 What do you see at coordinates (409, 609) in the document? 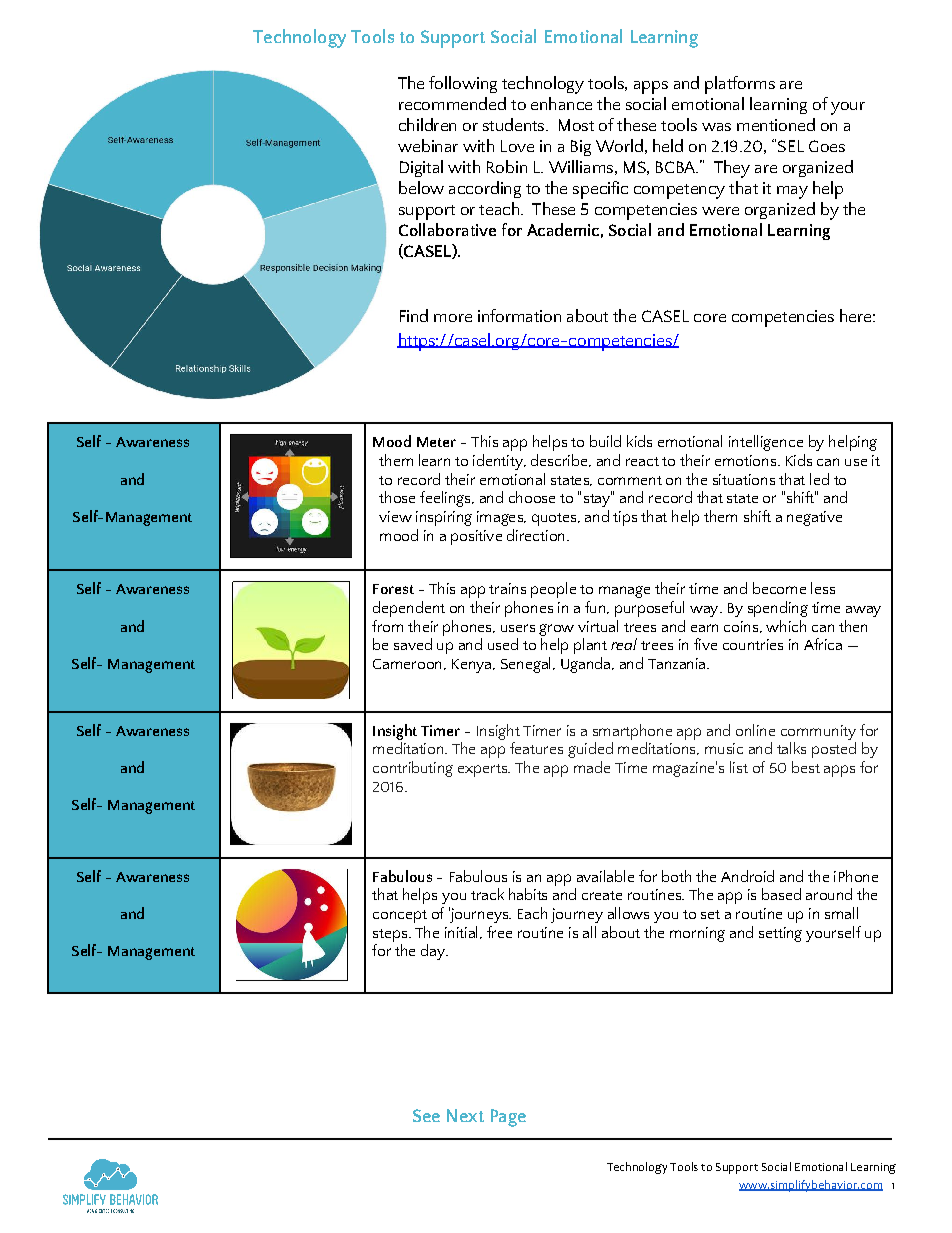
I see `dependent` at bounding box center [409, 609].
